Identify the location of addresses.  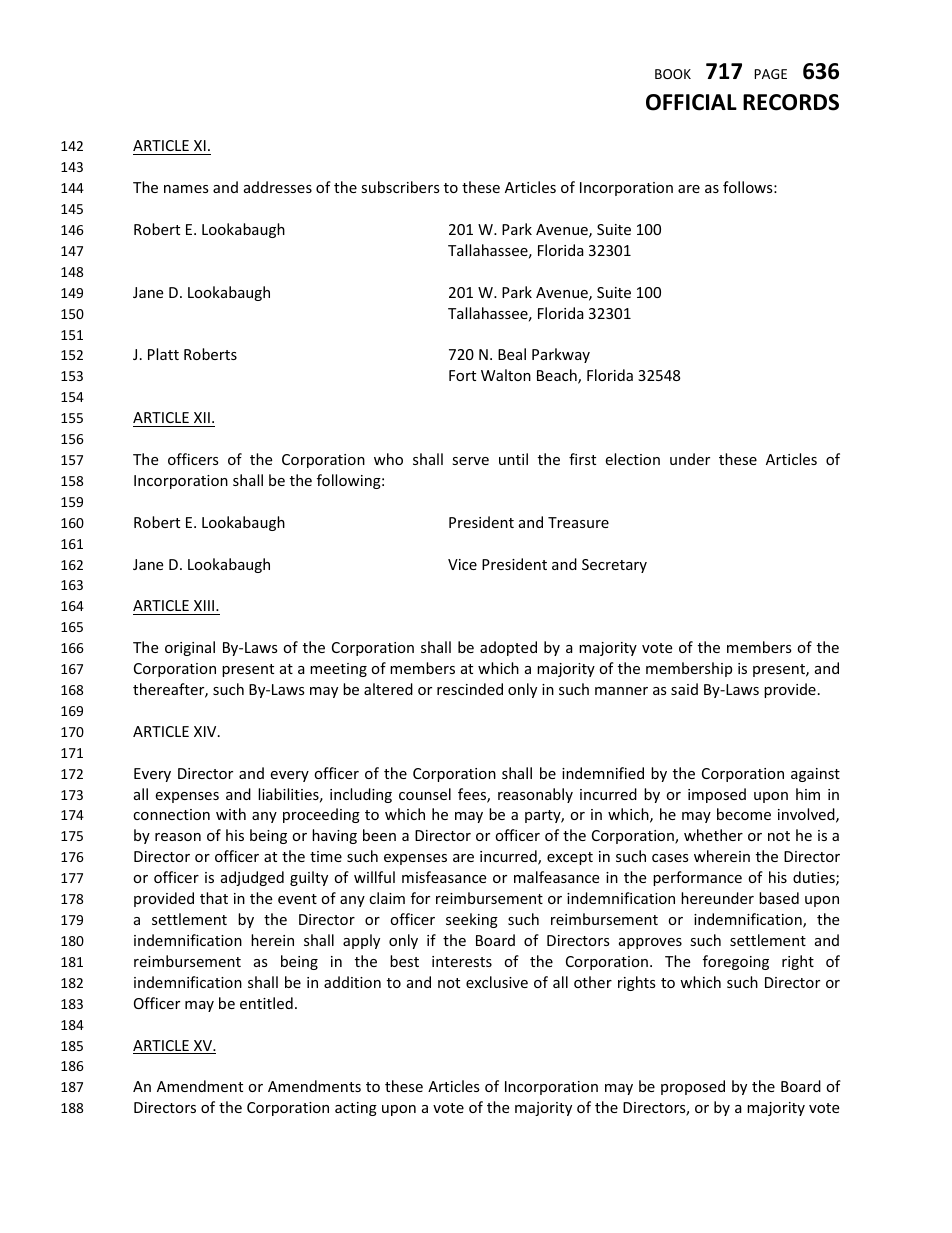
(278, 187).
